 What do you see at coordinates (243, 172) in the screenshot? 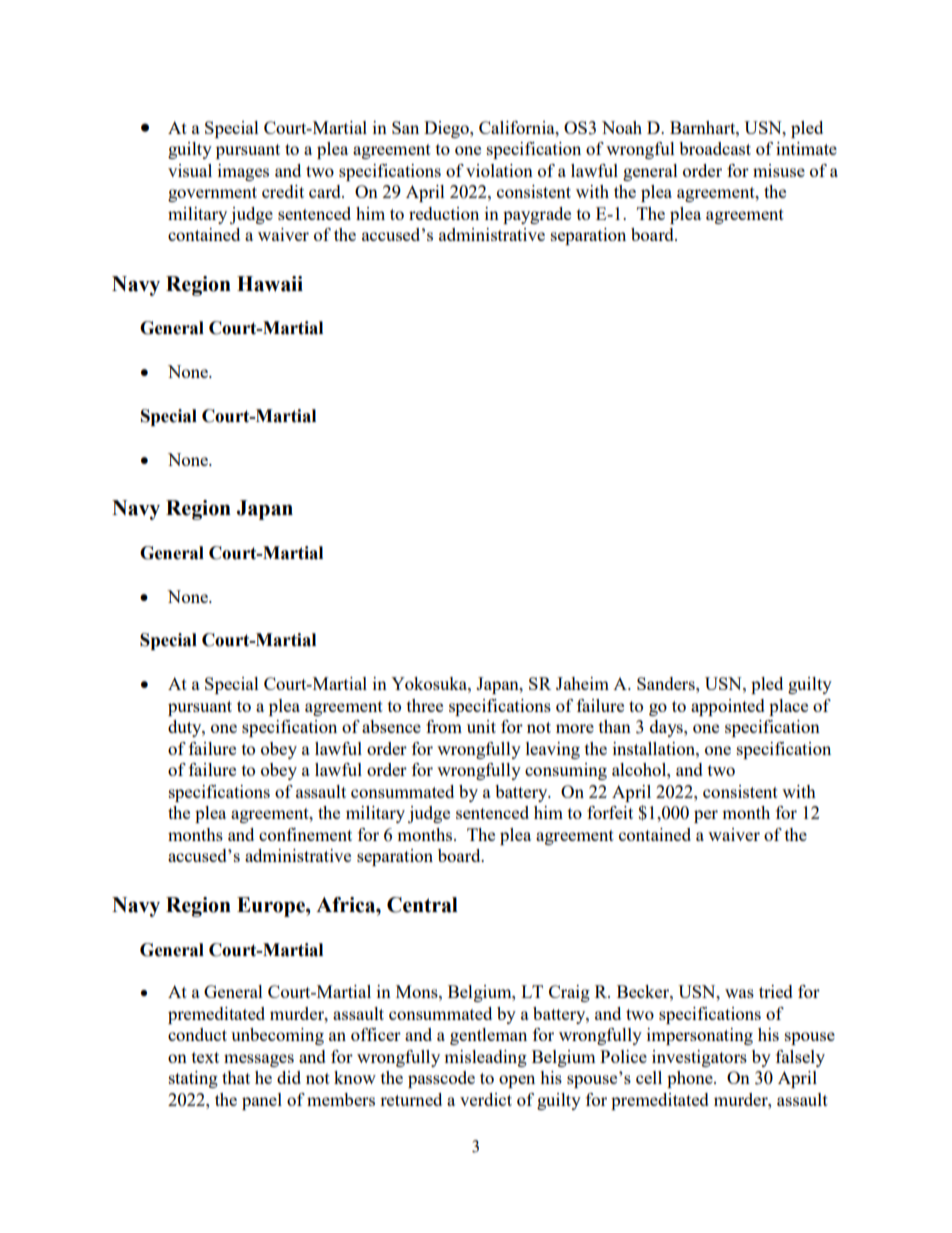
I see `images` at bounding box center [243, 172].
